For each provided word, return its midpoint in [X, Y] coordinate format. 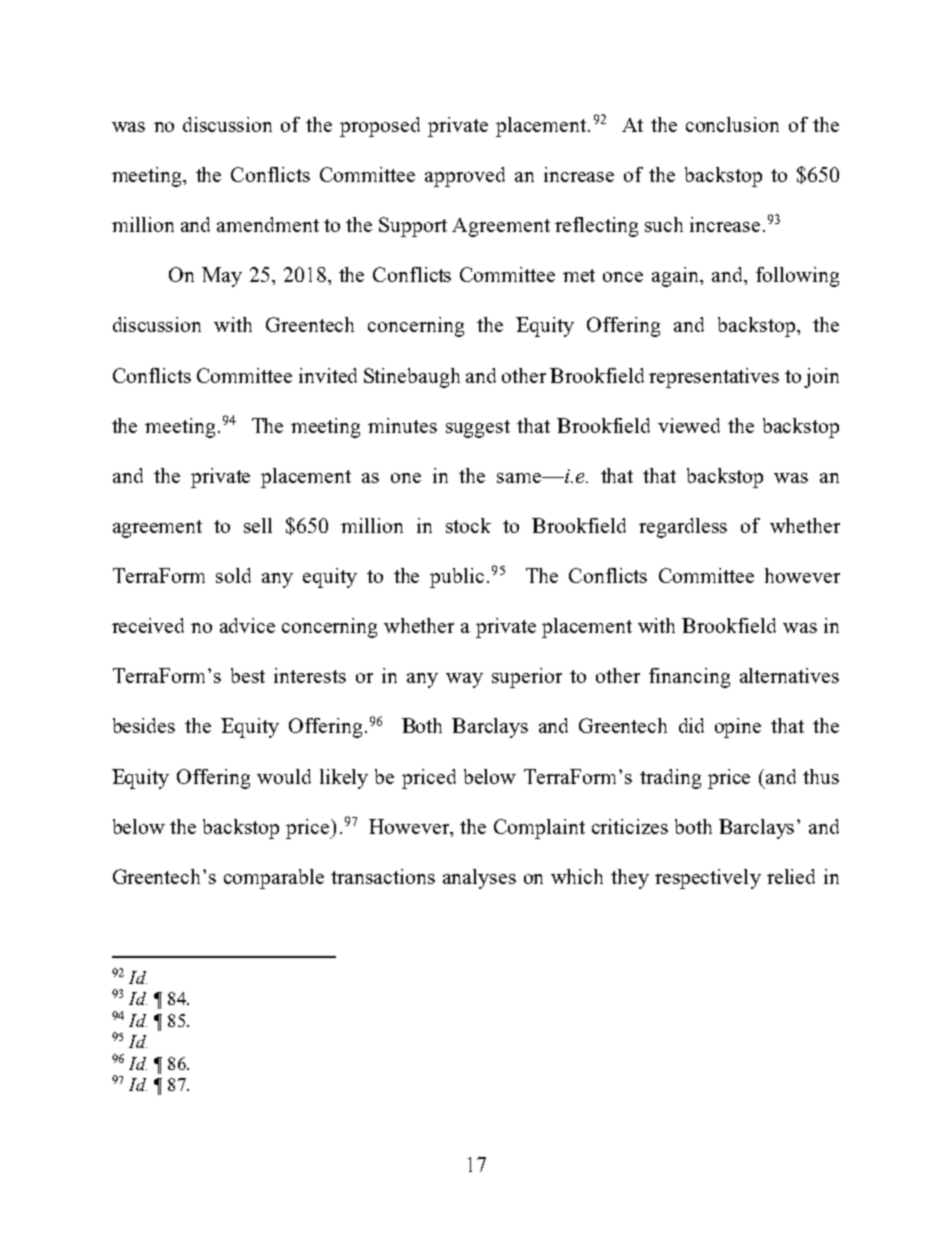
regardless [683, 528]
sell [258, 525]
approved [465, 177]
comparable [274, 879]
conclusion [732, 124]
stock [468, 525]
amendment [268, 224]
